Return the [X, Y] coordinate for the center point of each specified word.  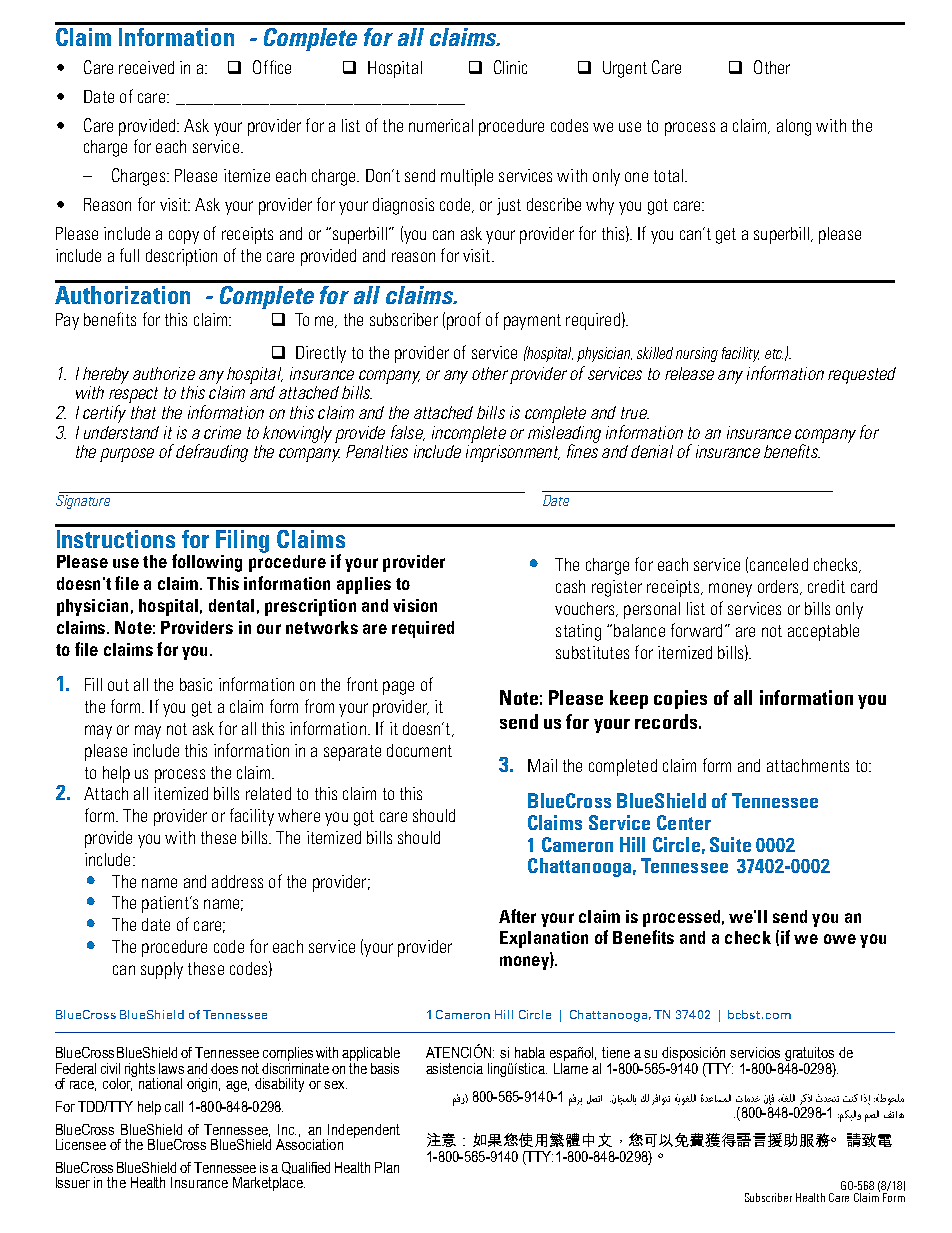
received [146, 67]
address [237, 881]
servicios [755, 1052]
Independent [363, 1132]
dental [231, 605]
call [174, 1106]
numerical [441, 125]
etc [774, 354]
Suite [730, 844]
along [794, 127]
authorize [164, 373]
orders [779, 587]
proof [464, 321]
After [517, 916]
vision [415, 605]
